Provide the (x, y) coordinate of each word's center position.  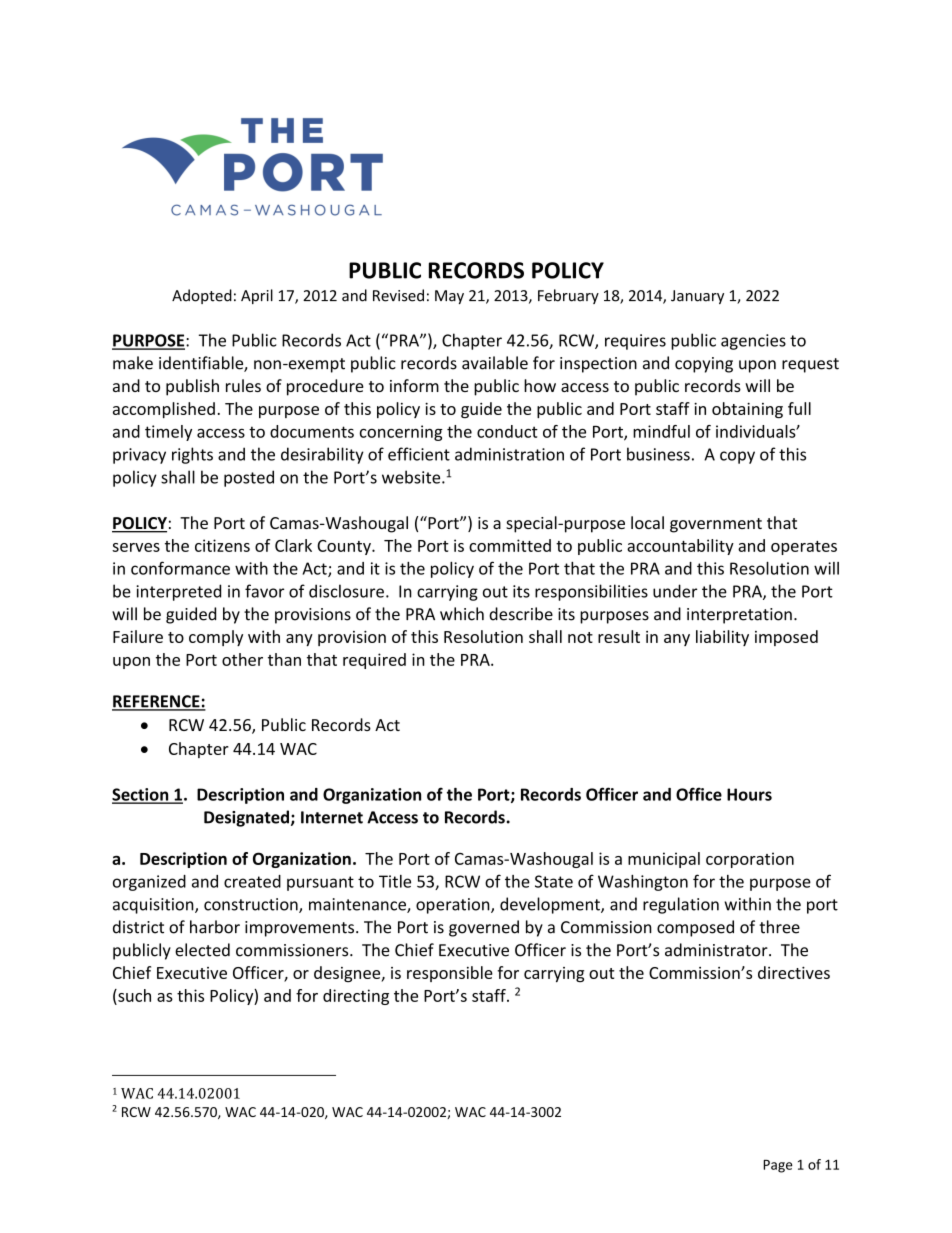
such (133, 995)
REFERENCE (157, 702)
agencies (753, 342)
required (374, 661)
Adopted (202, 296)
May (449, 297)
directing (356, 997)
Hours (749, 794)
